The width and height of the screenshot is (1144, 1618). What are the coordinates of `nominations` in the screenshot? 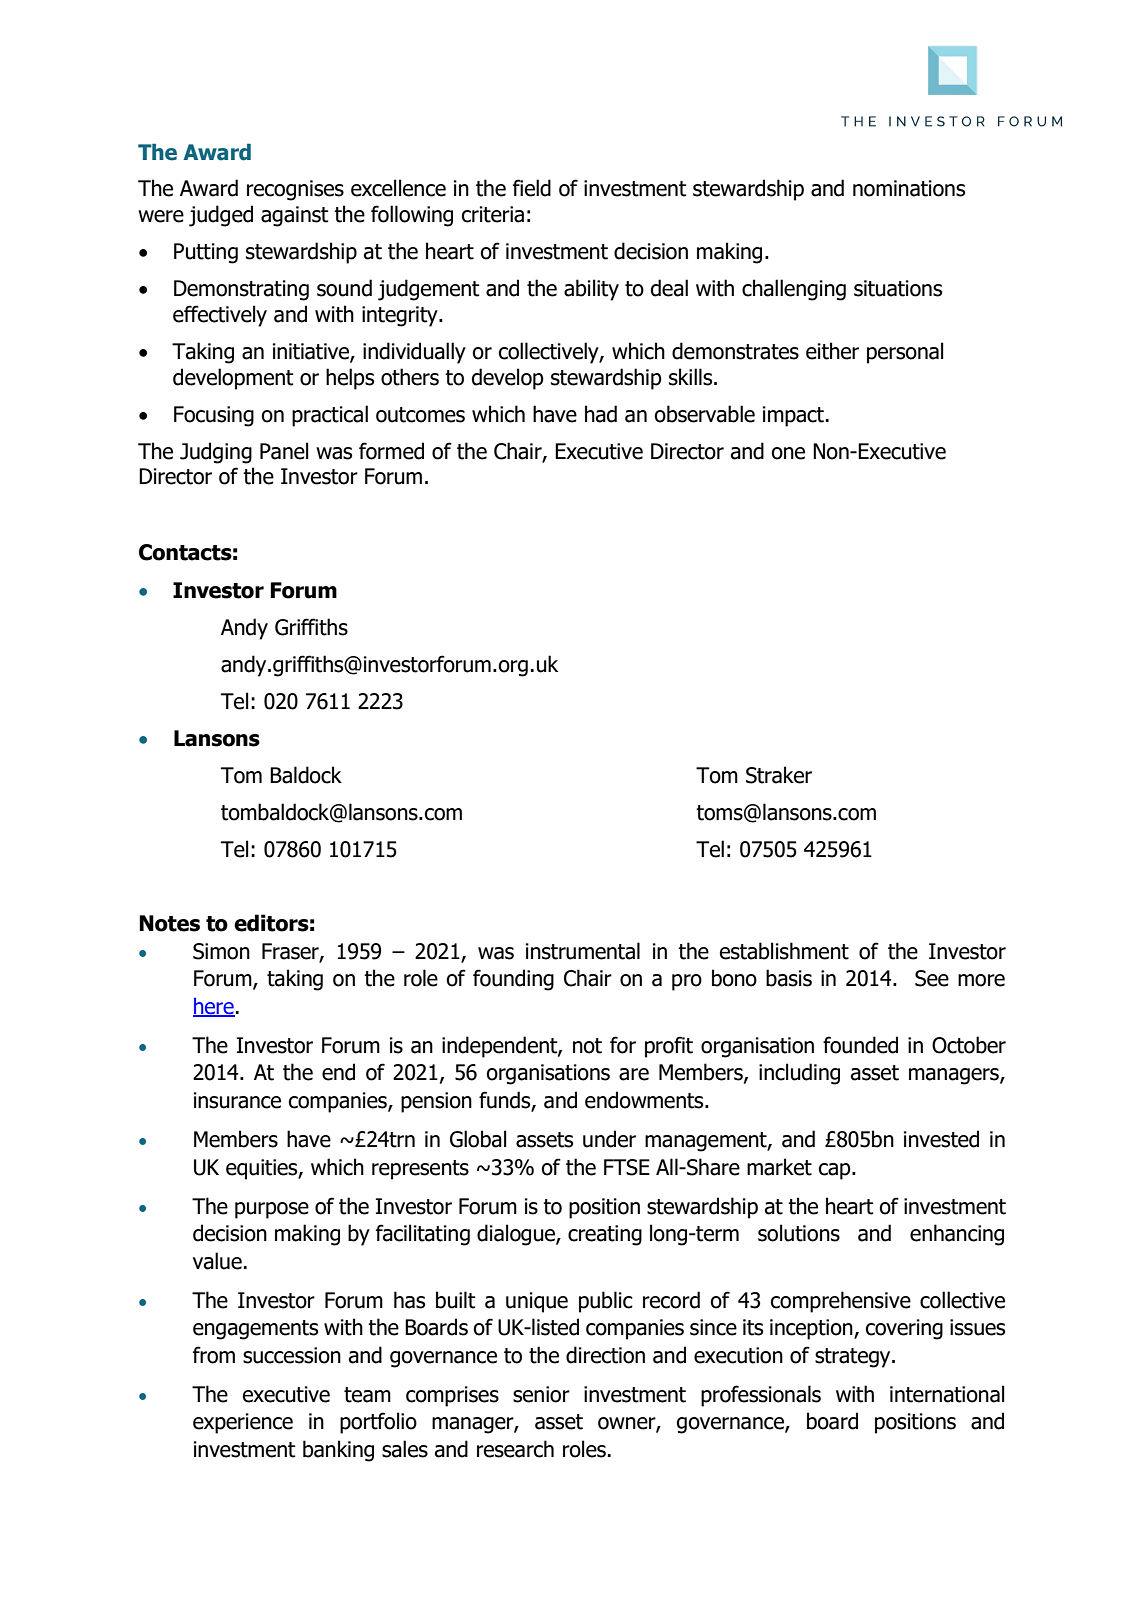 It's located at (909, 188).
